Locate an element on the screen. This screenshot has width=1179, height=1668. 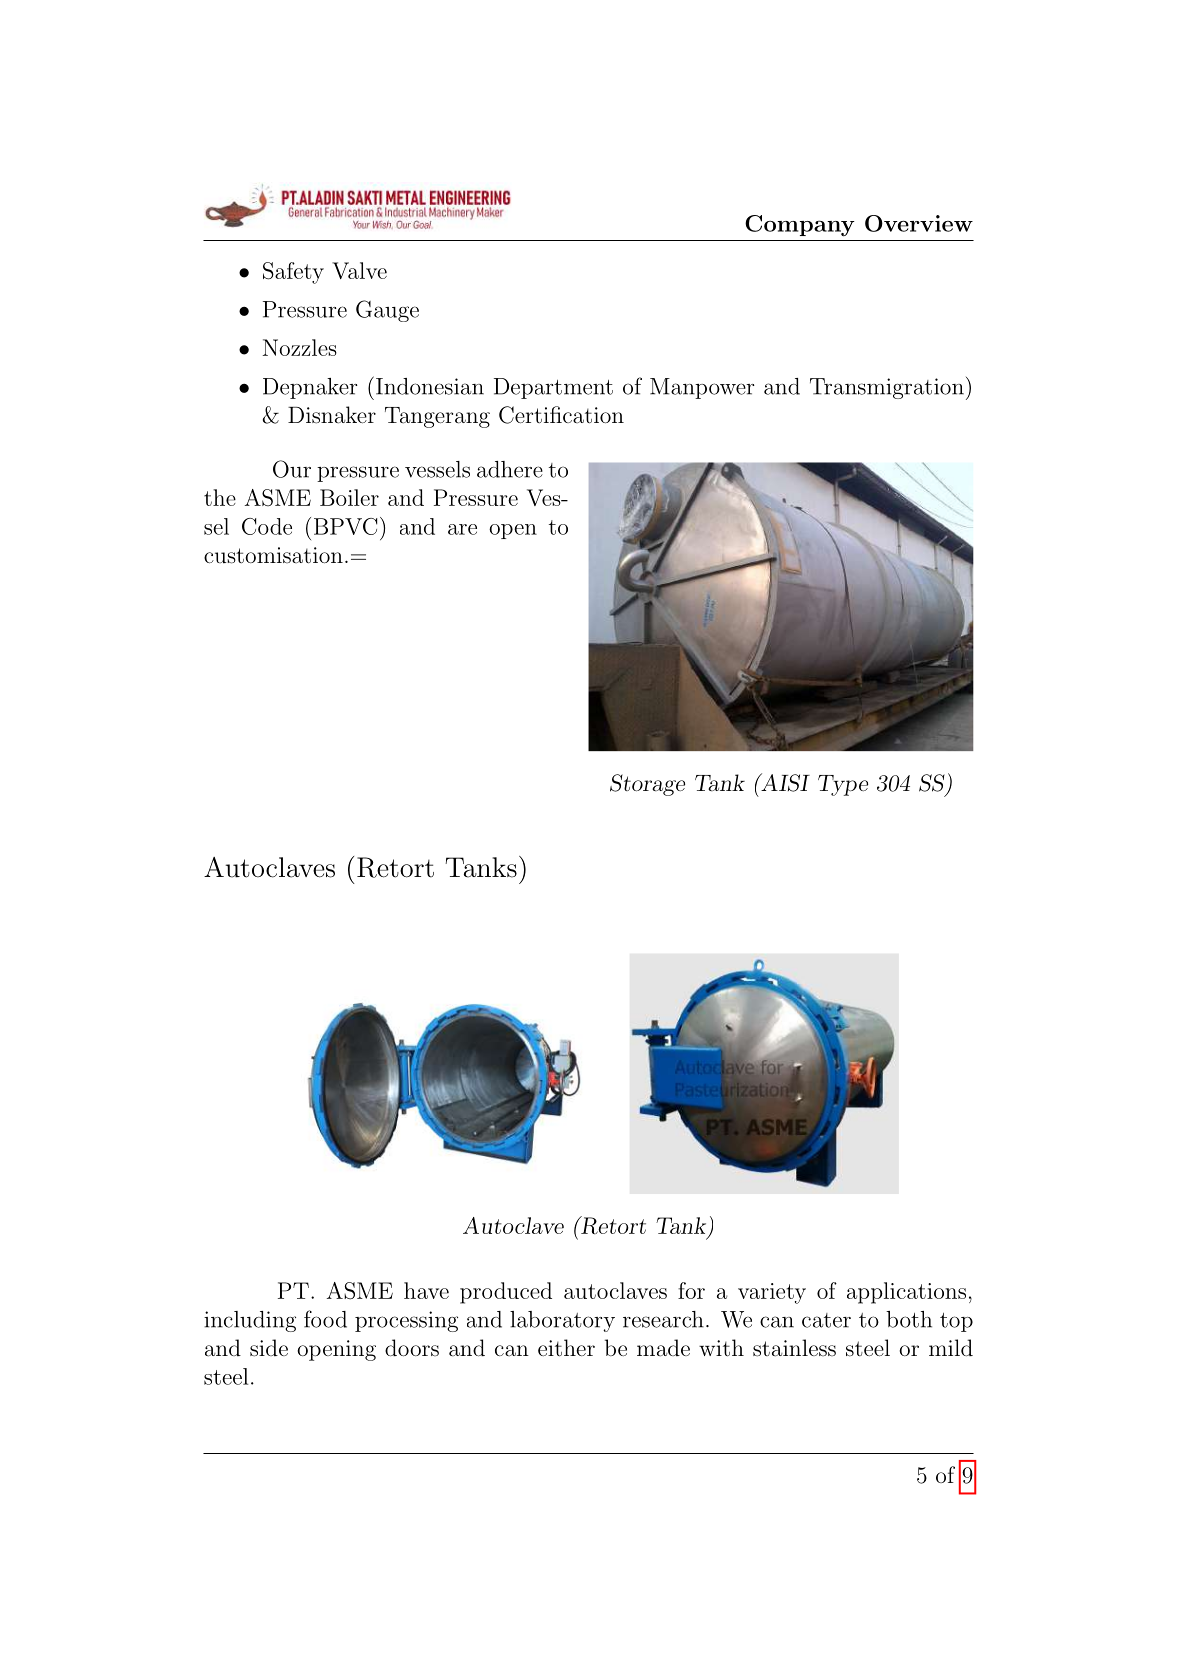
Department is located at coordinates (553, 388).
